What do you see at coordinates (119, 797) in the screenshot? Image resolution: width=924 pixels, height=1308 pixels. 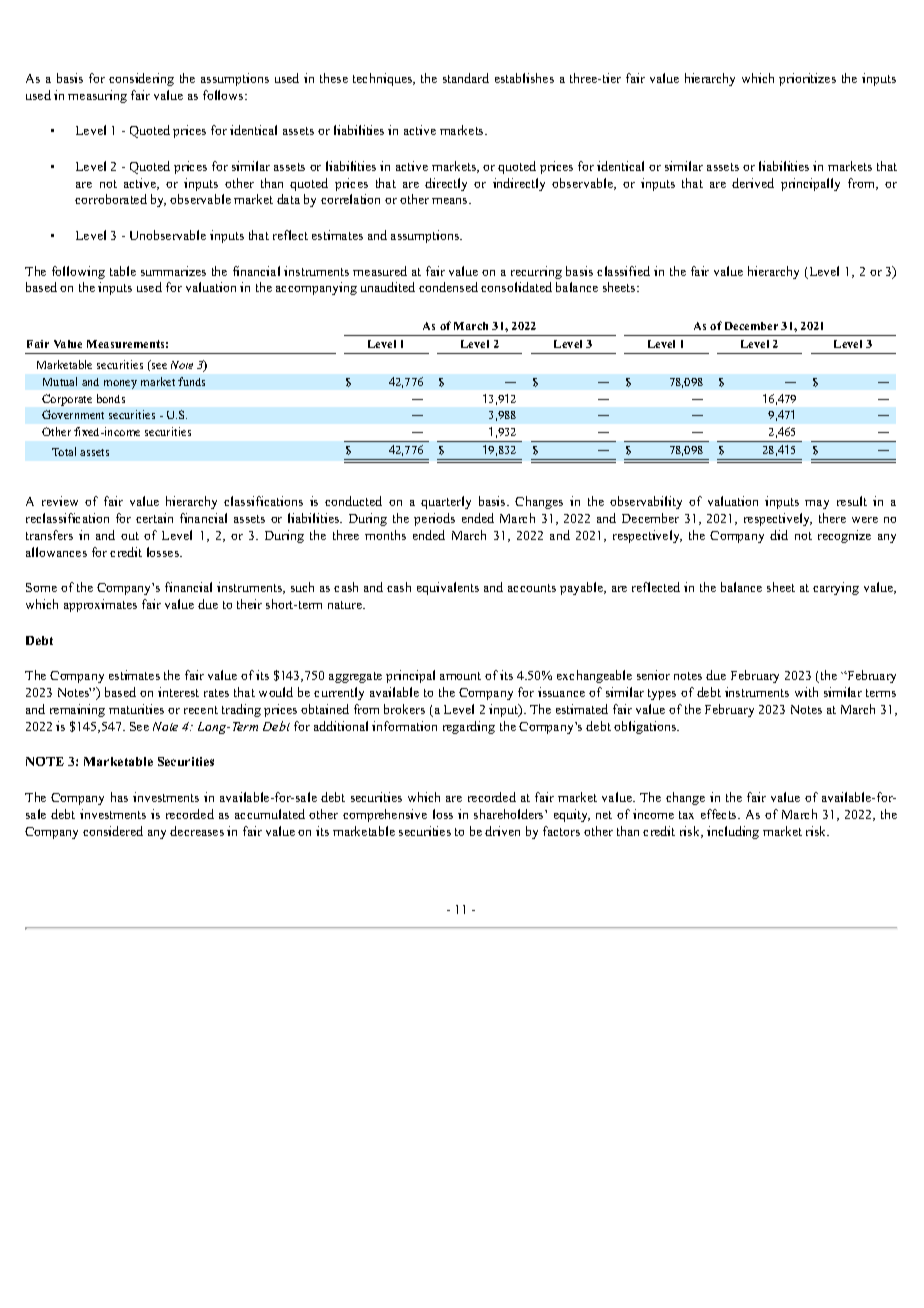 I see `has` at bounding box center [119, 797].
